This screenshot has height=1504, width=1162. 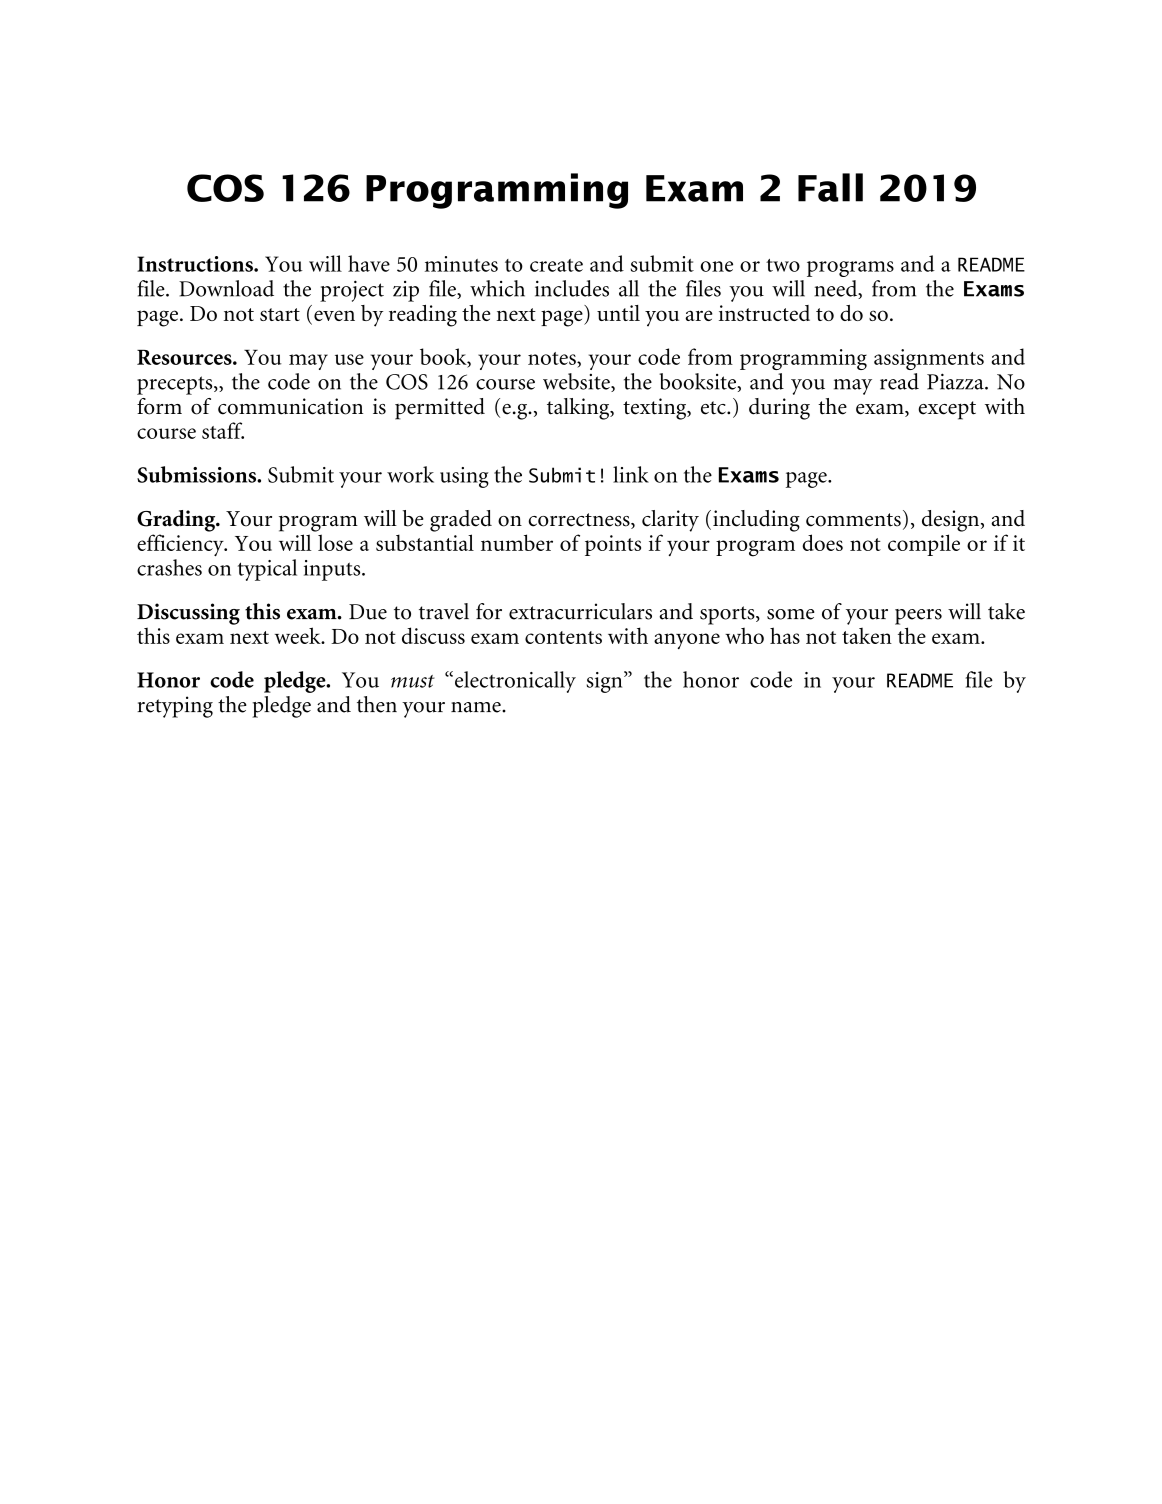 What do you see at coordinates (947, 410) in the screenshot?
I see `except` at bounding box center [947, 410].
